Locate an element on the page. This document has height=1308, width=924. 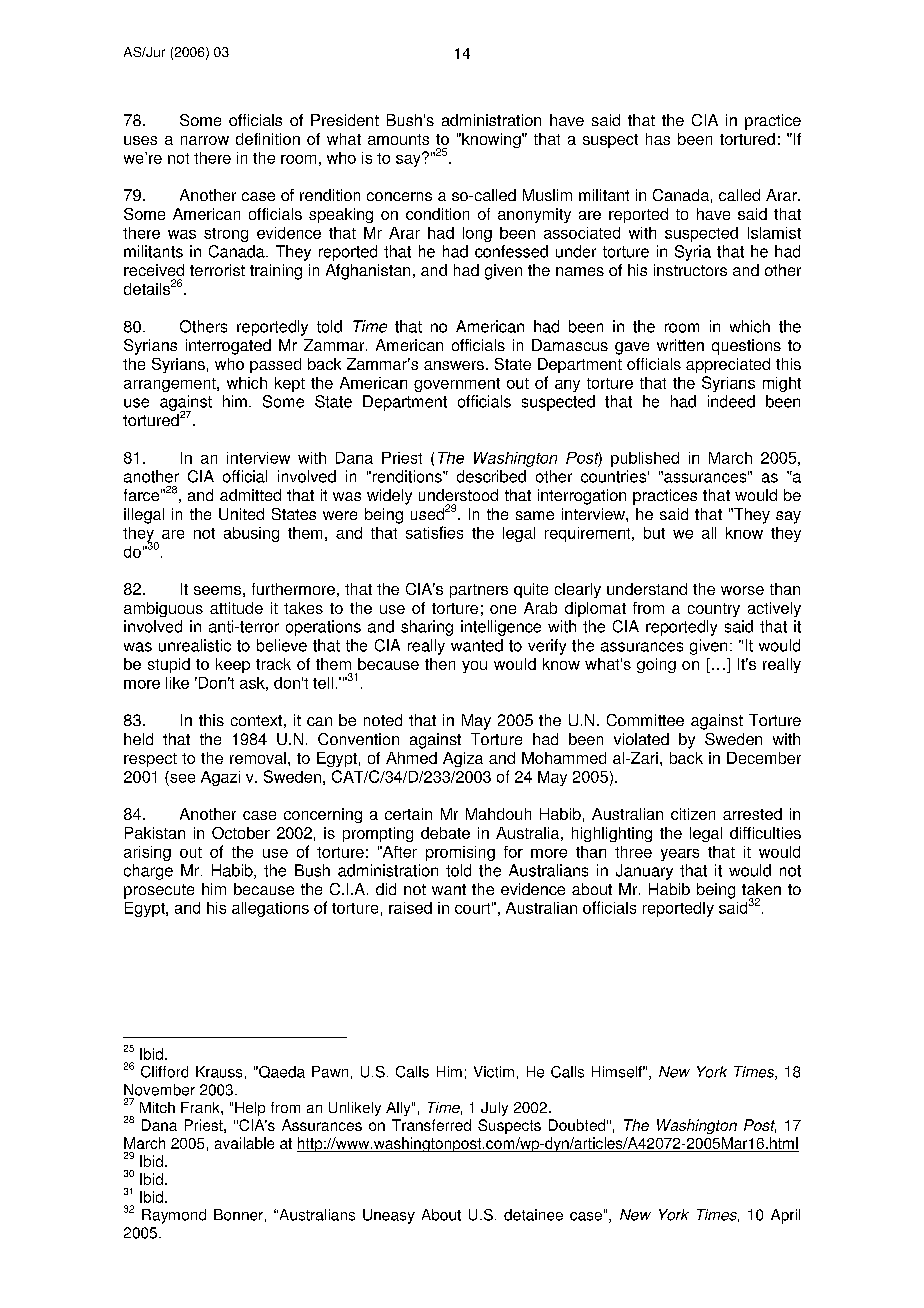
April is located at coordinates (785, 1216).
